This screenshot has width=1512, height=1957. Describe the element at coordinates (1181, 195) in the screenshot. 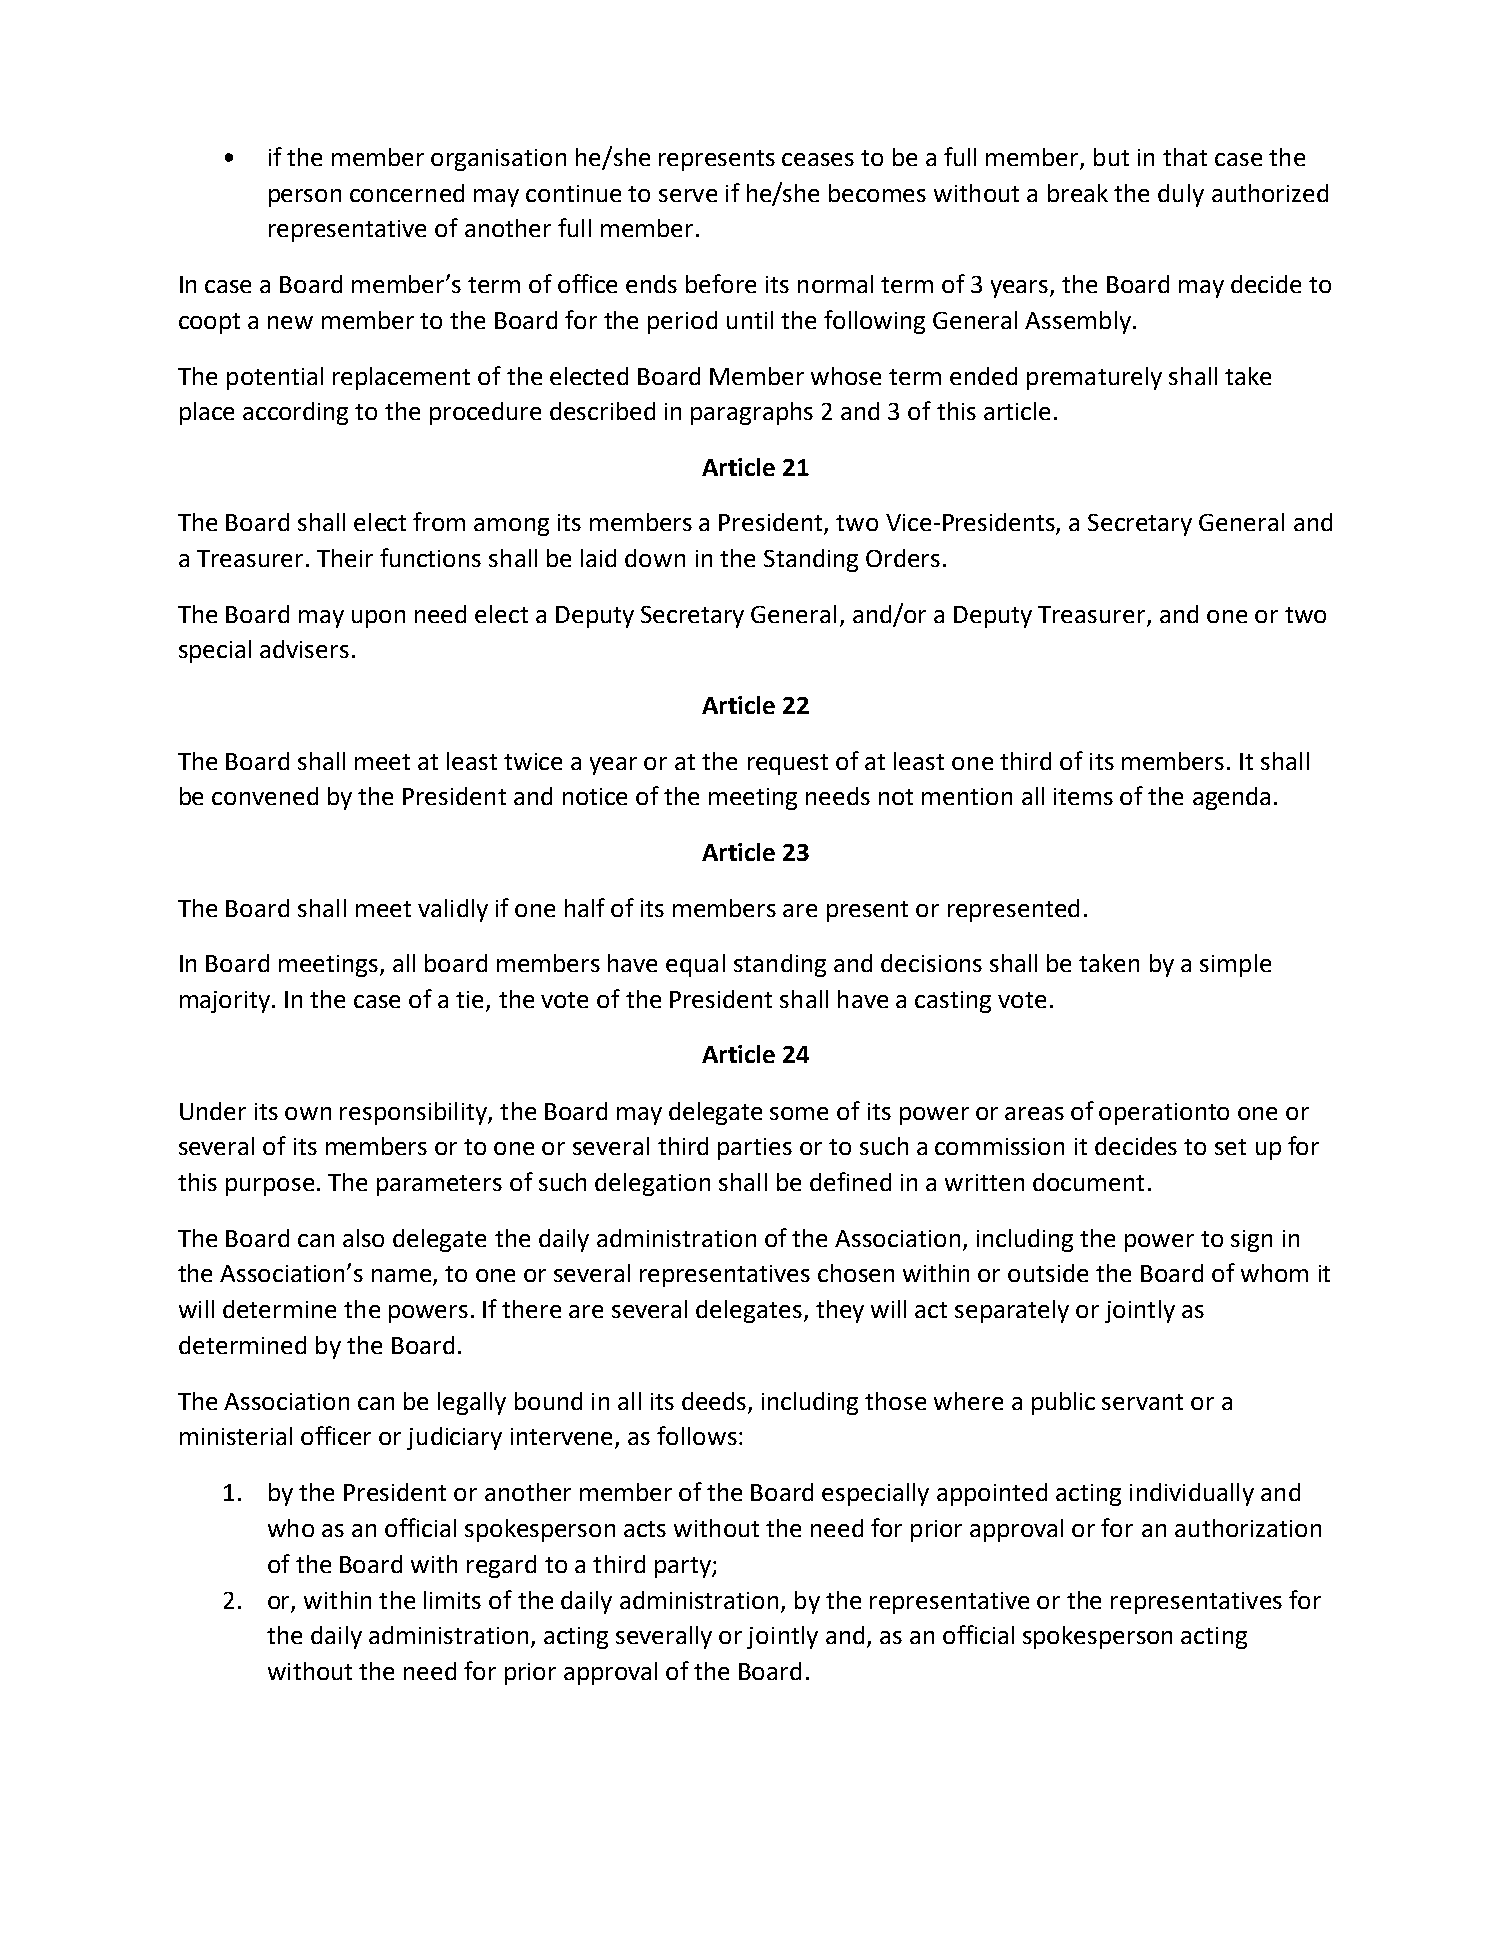

I see `duly` at that location.
